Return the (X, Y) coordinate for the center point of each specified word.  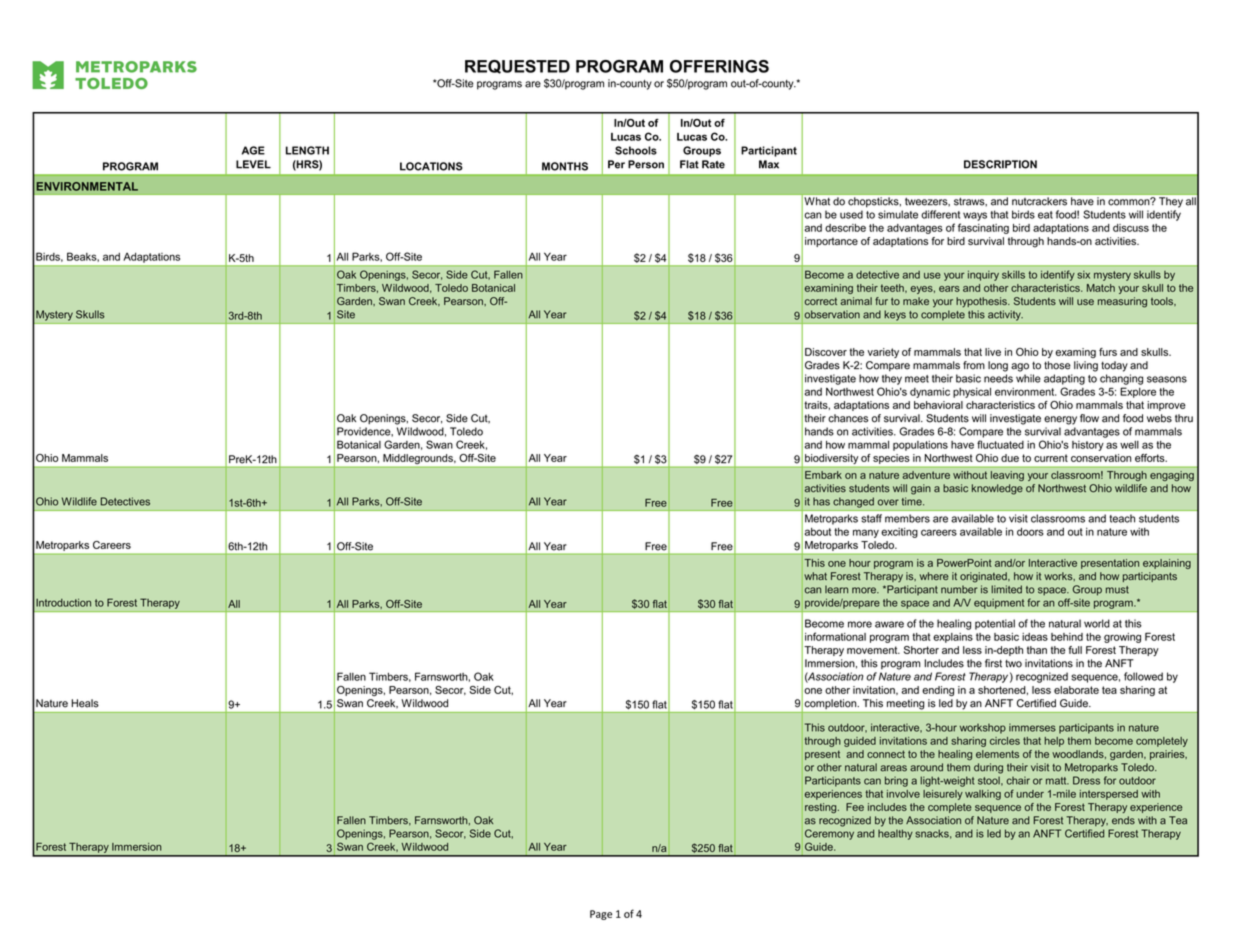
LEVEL (253, 164)
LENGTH (307, 150)
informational (835, 636)
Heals (85, 703)
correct (821, 301)
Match (1101, 288)
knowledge (997, 489)
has (821, 501)
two (1013, 664)
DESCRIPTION (1000, 164)
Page (601, 915)
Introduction (63, 602)
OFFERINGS (719, 66)
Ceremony (829, 834)
